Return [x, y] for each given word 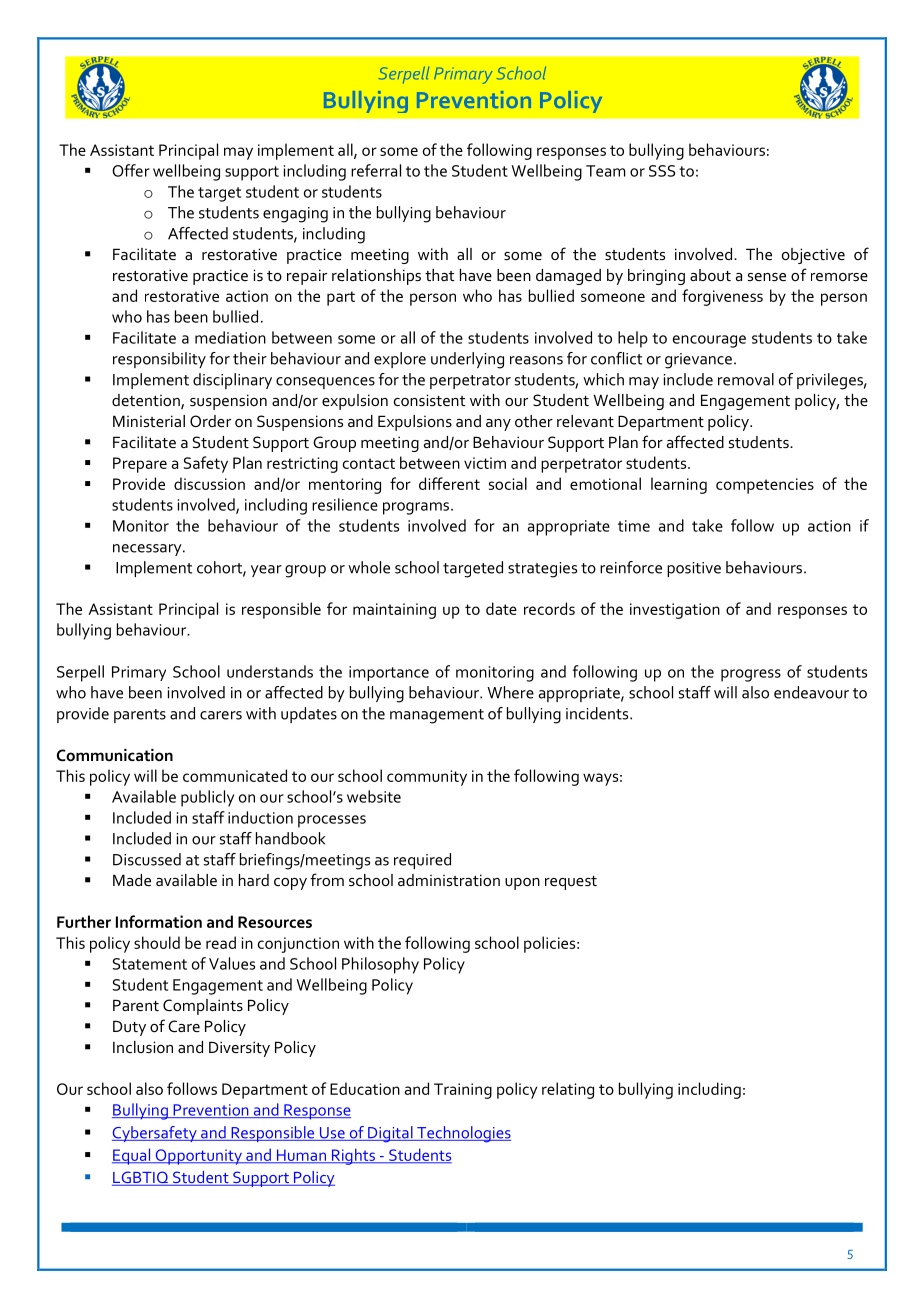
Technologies [463, 1134]
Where [510, 692]
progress [751, 675]
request [571, 883]
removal [746, 379]
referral [376, 170]
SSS [662, 171]
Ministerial [149, 421]
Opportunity [198, 1157]
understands [270, 671]
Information [159, 921]
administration [449, 880]
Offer [131, 170]
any [498, 425]
